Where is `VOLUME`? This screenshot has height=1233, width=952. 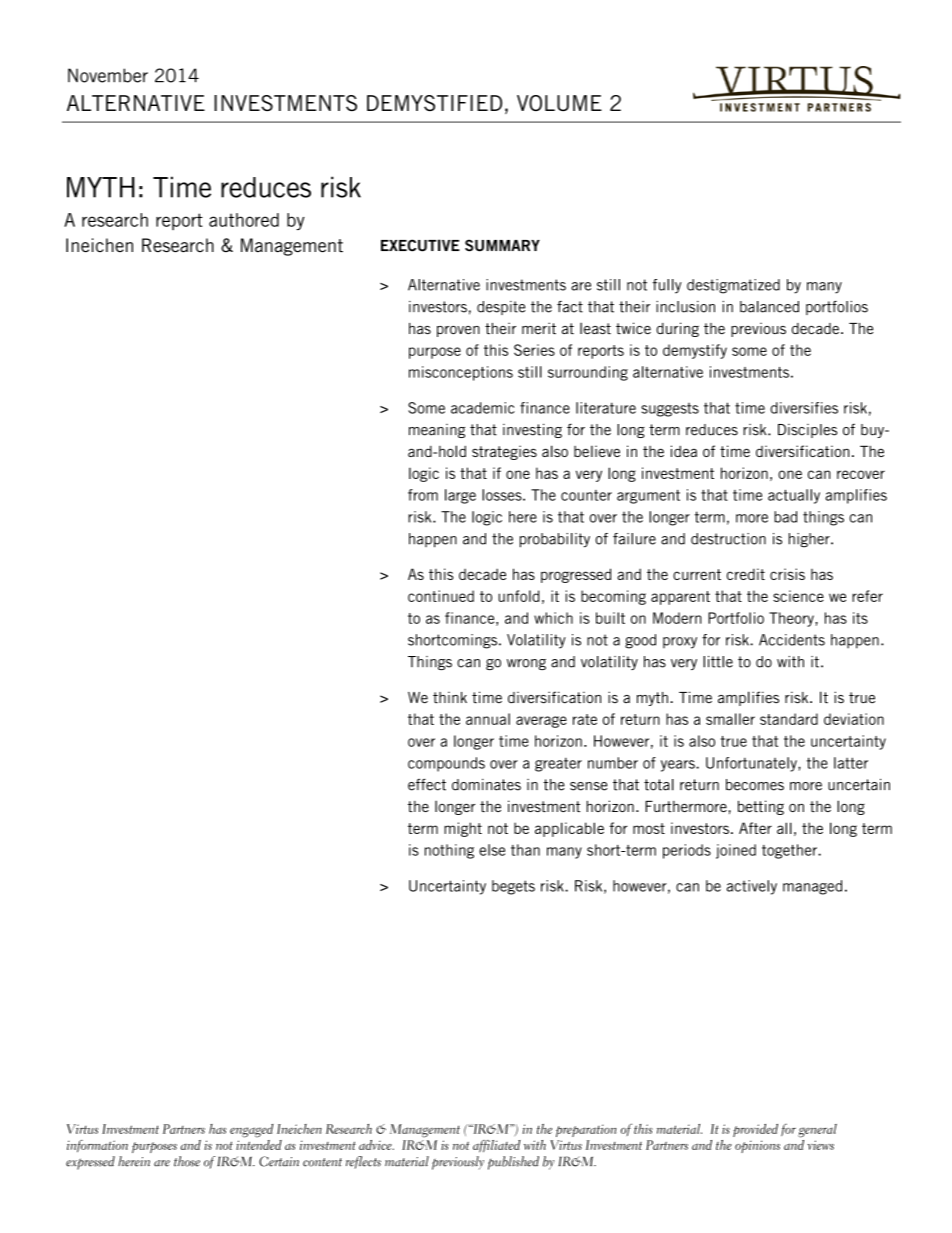 VOLUME is located at coordinates (559, 103).
